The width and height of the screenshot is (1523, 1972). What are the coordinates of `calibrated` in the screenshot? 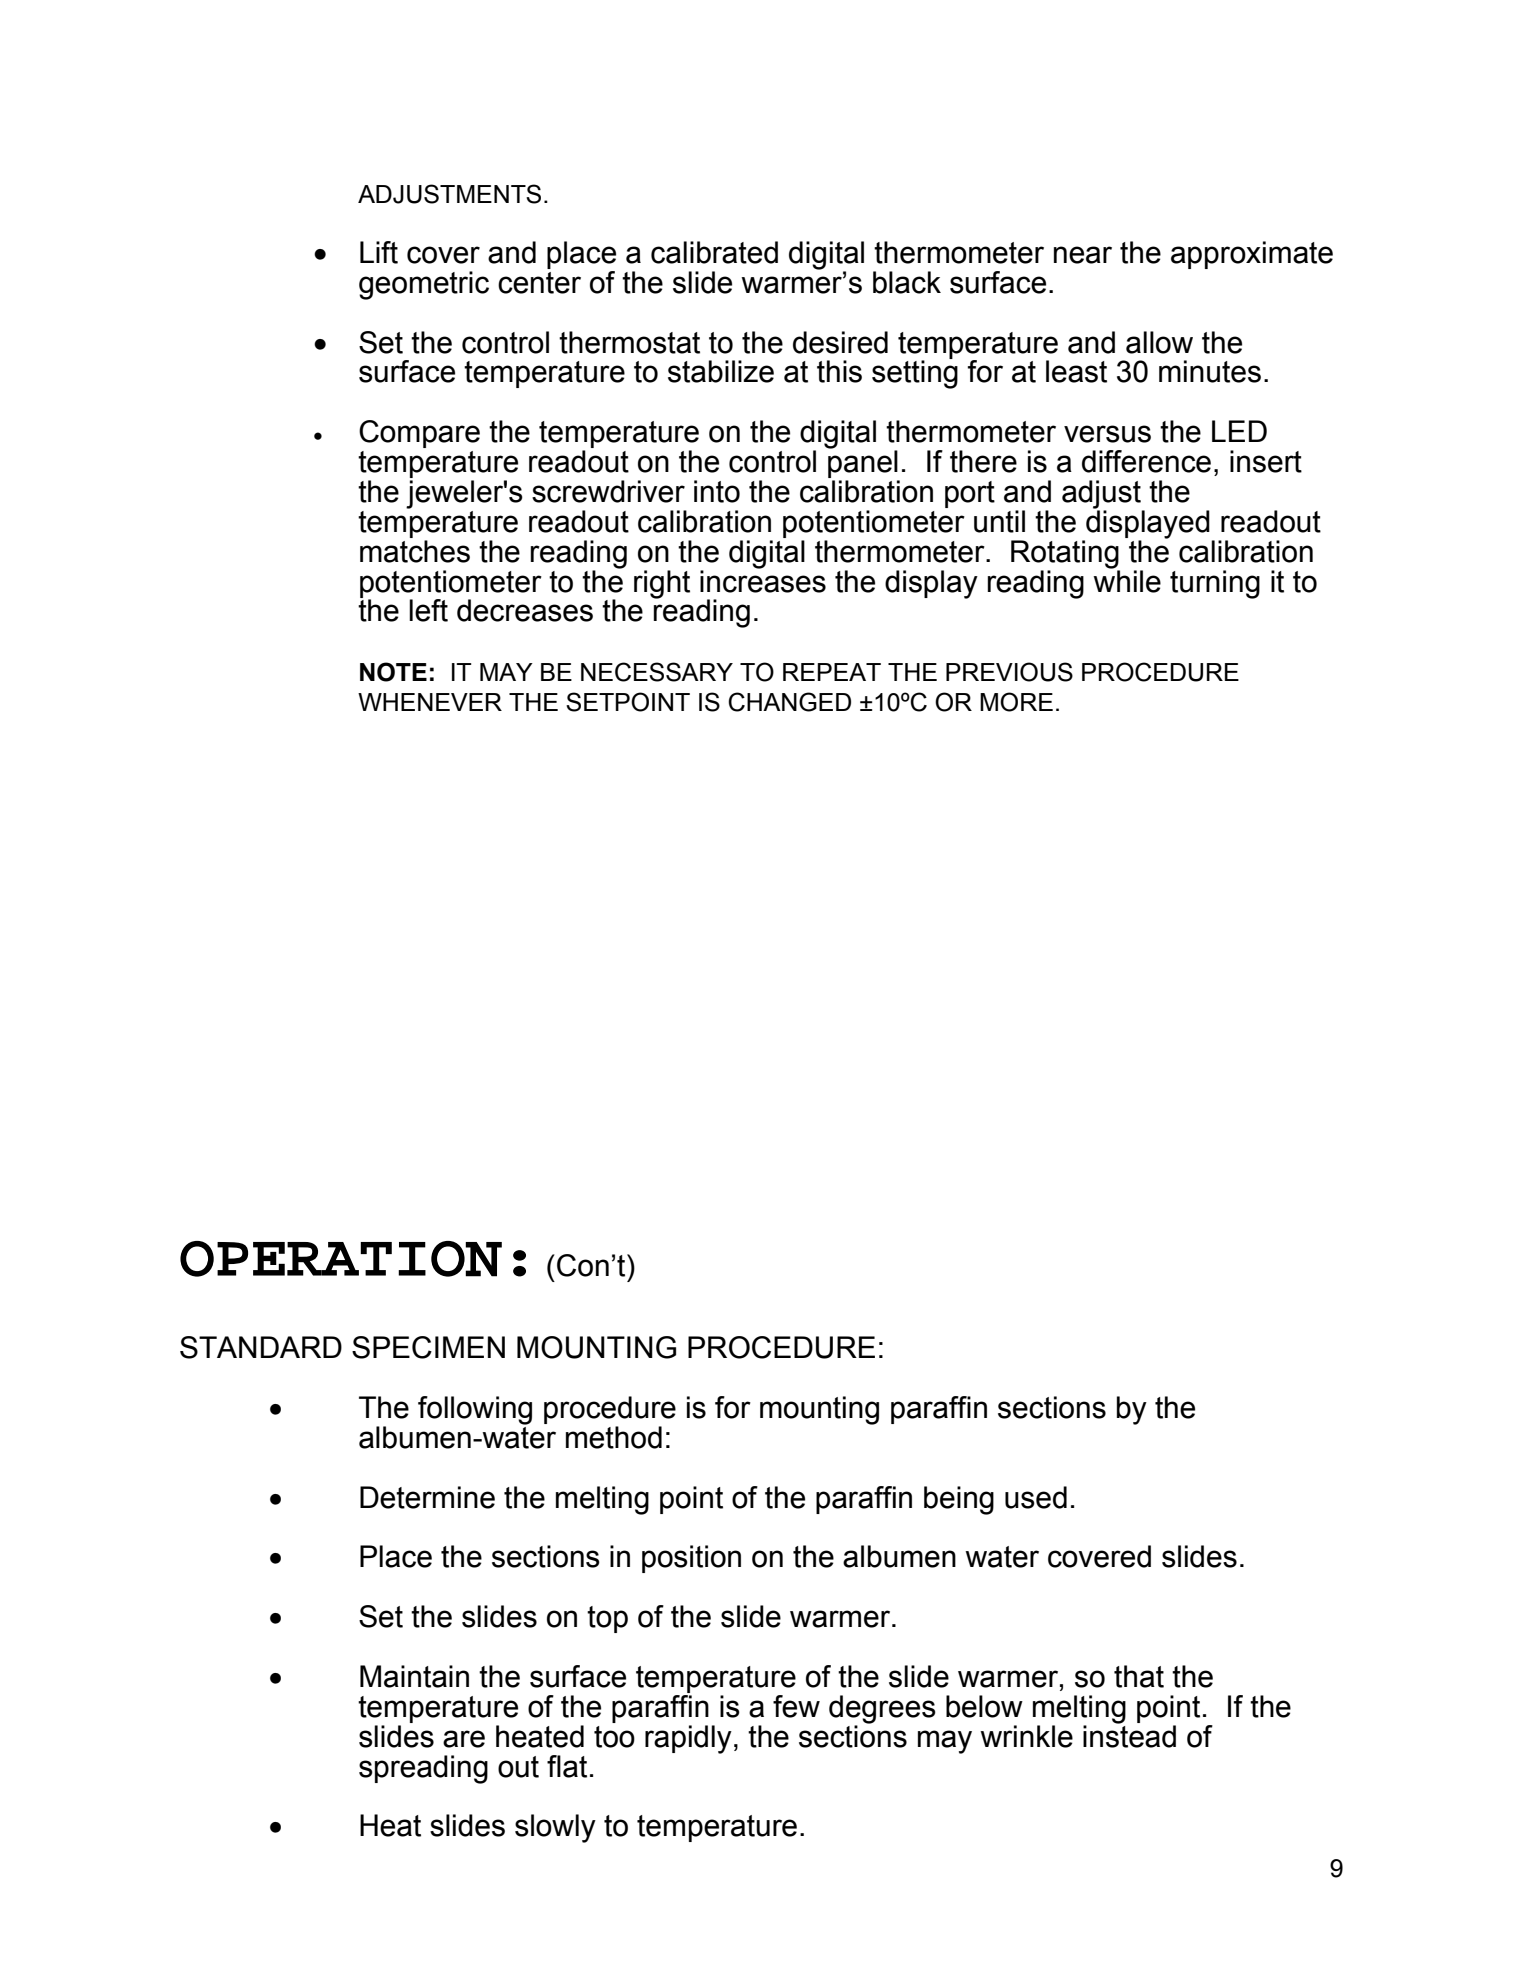 It's located at (714, 252).
